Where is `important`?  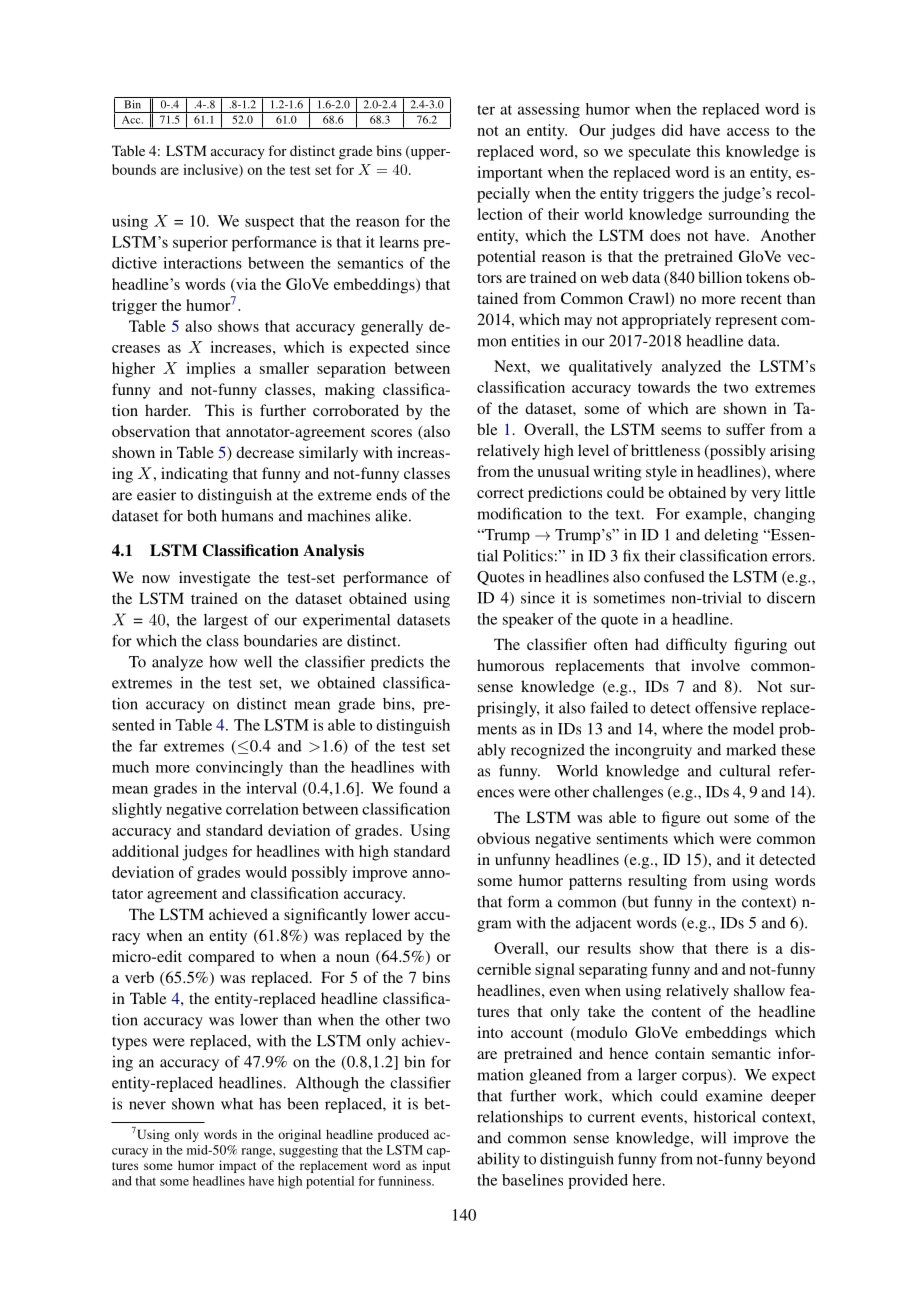
important is located at coordinates (510, 174).
